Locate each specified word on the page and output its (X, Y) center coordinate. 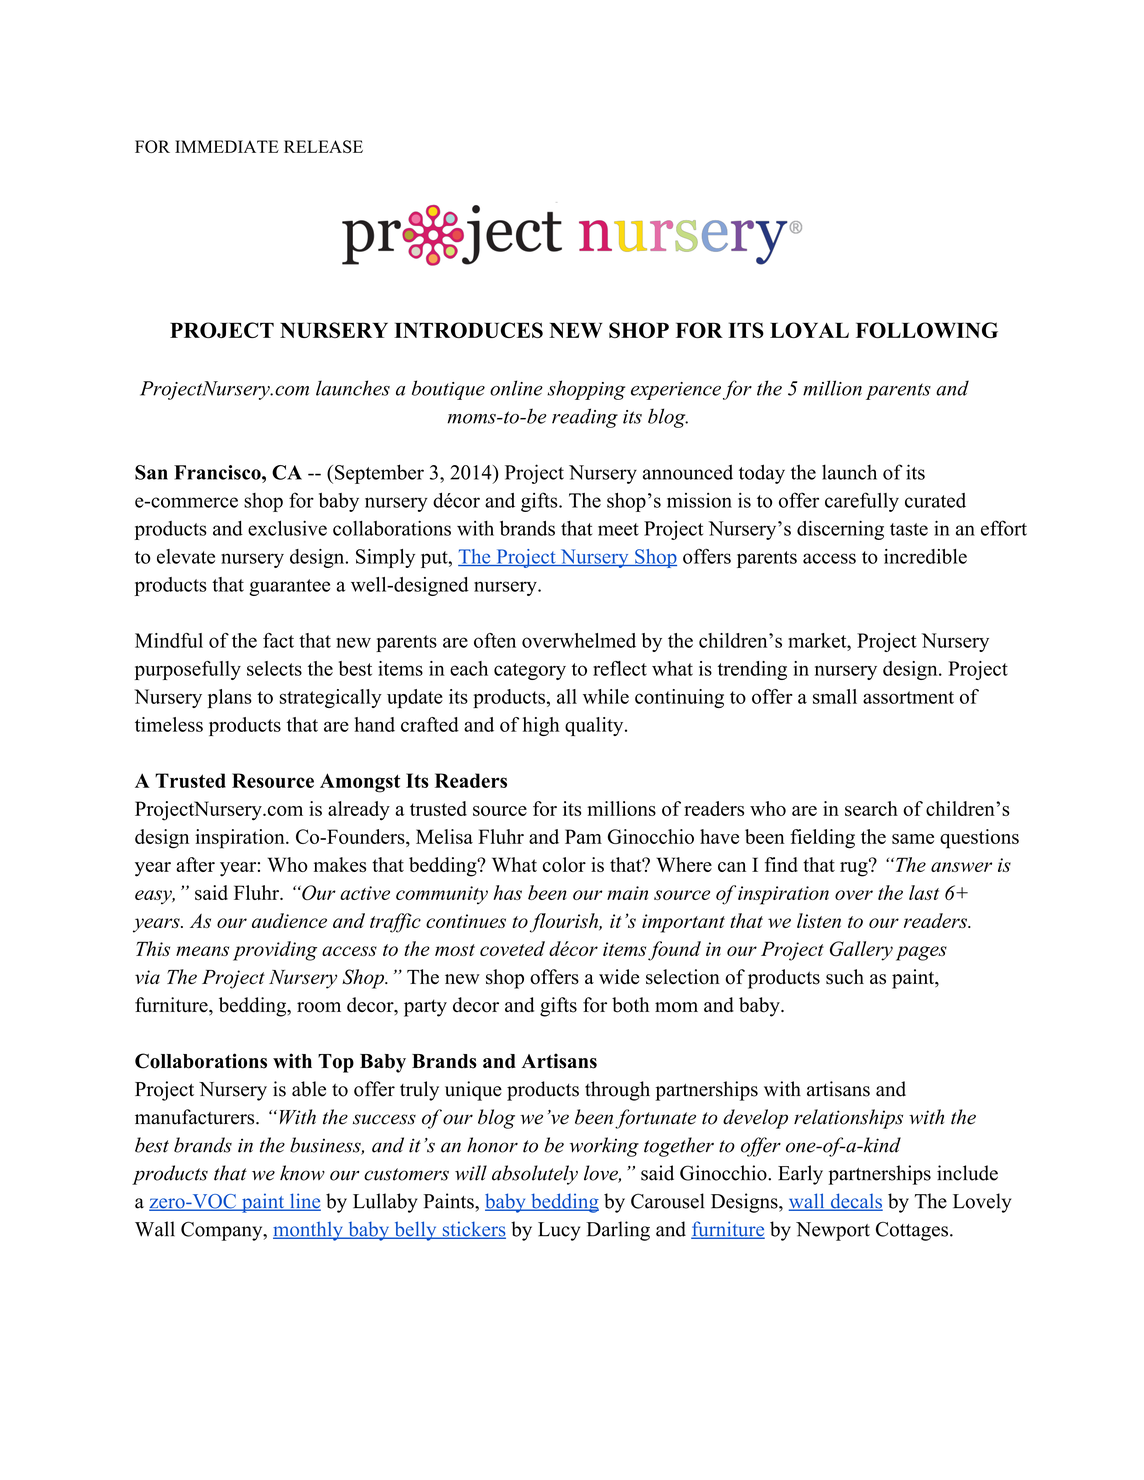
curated (935, 500)
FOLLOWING (927, 330)
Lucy (559, 1231)
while (606, 696)
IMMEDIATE (227, 146)
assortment (908, 697)
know (302, 1173)
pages (921, 953)
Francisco (218, 472)
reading (585, 418)
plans (230, 698)
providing (275, 951)
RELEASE (323, 146)
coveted (512, 948)
